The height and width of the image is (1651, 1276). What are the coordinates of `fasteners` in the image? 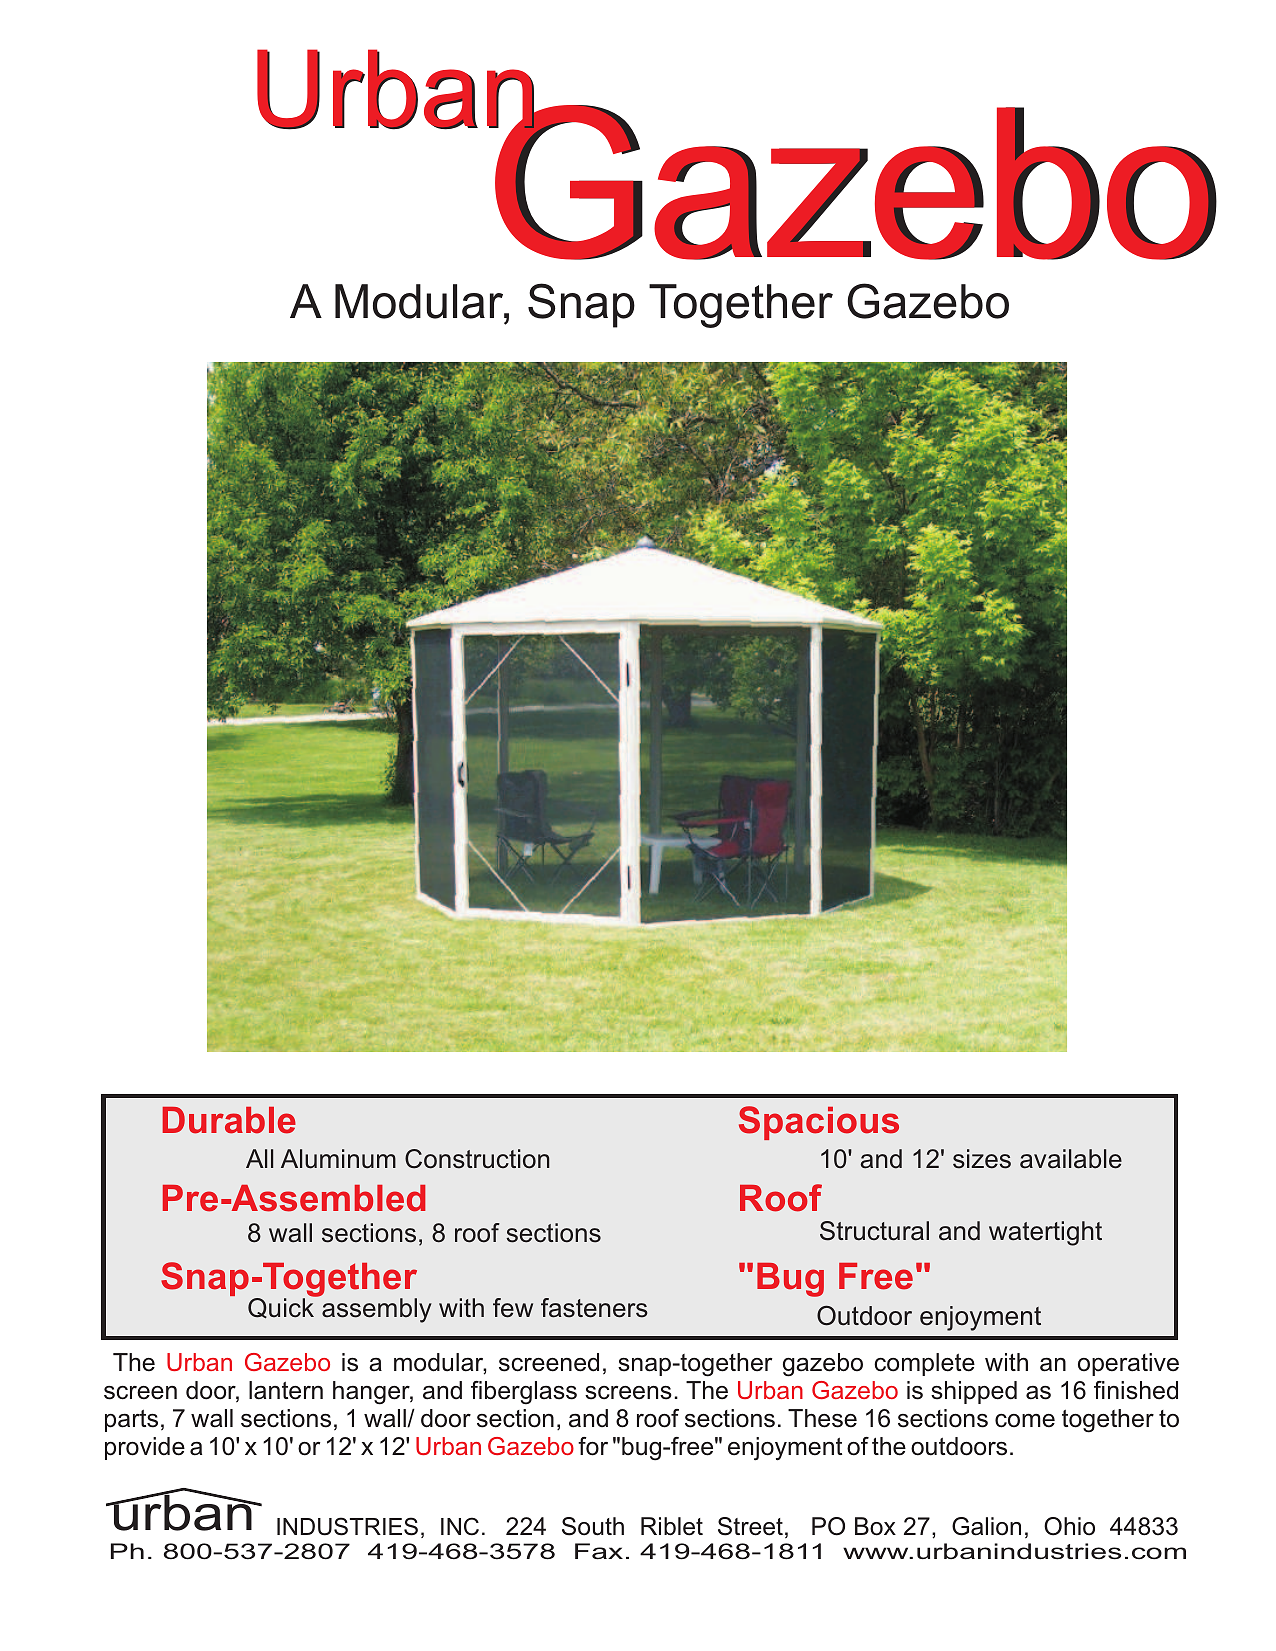 It's located at (594, 1308).
